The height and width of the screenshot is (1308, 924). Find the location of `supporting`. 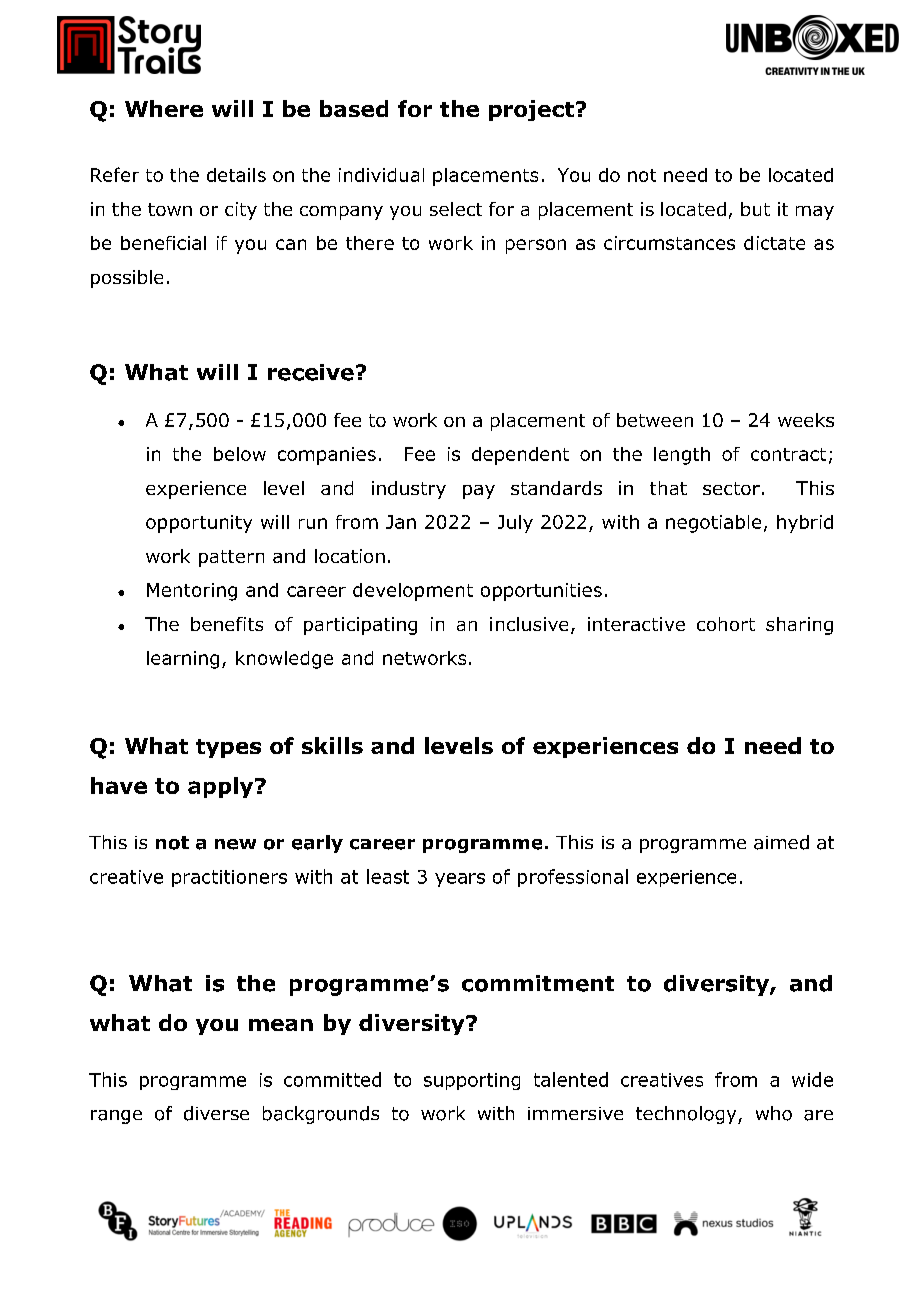

supporting is located at coordinates (472, 1081).
